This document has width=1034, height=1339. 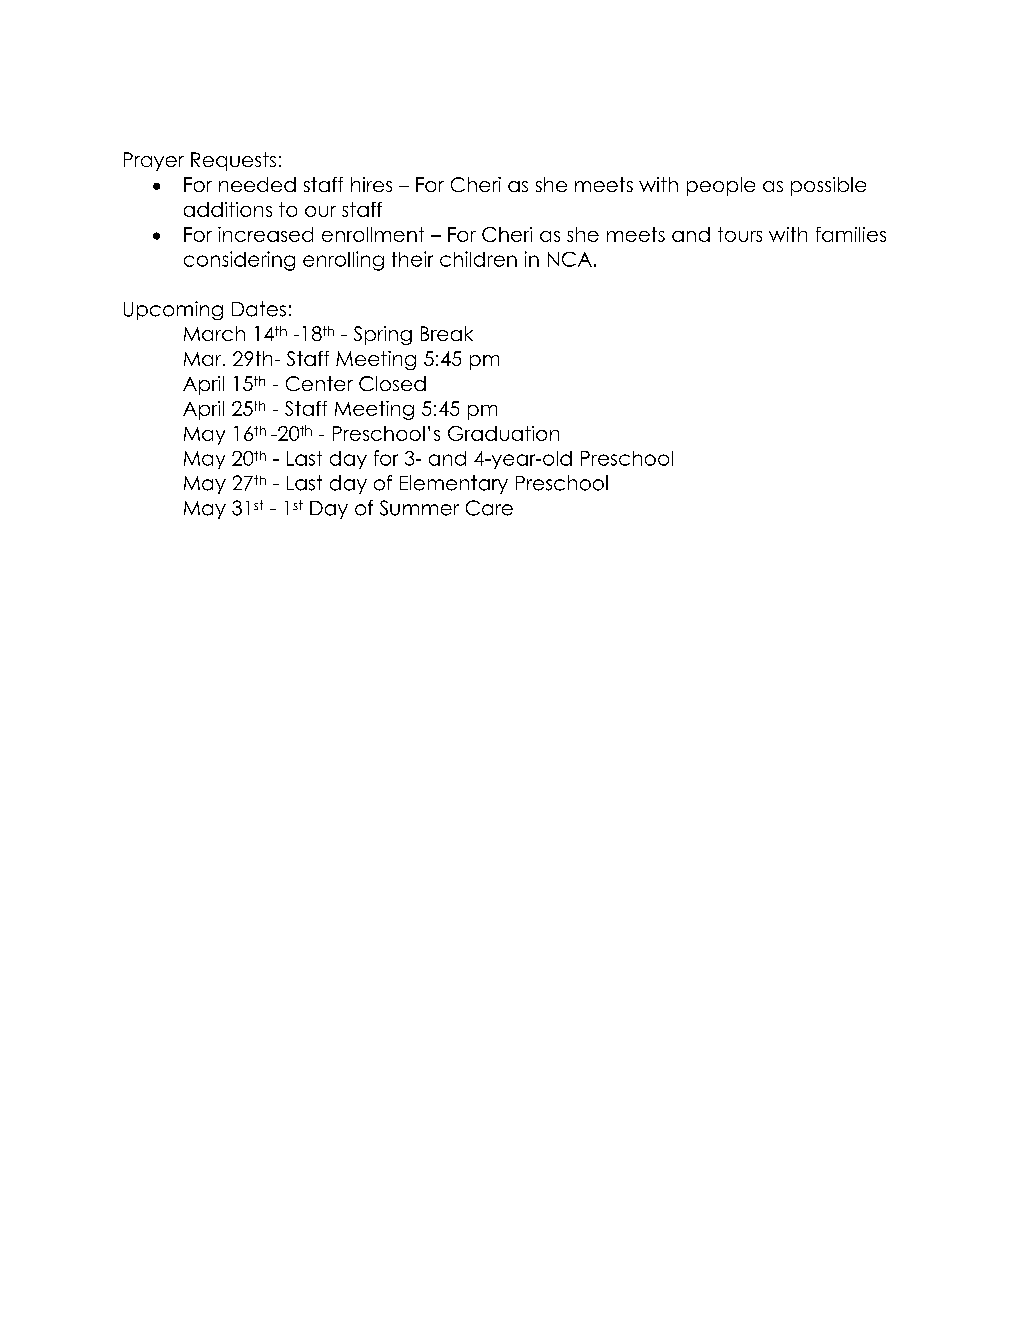 What do you see at coordinates (265, 234) in the document?
I see `increased` at bounding box center [265, 234].
